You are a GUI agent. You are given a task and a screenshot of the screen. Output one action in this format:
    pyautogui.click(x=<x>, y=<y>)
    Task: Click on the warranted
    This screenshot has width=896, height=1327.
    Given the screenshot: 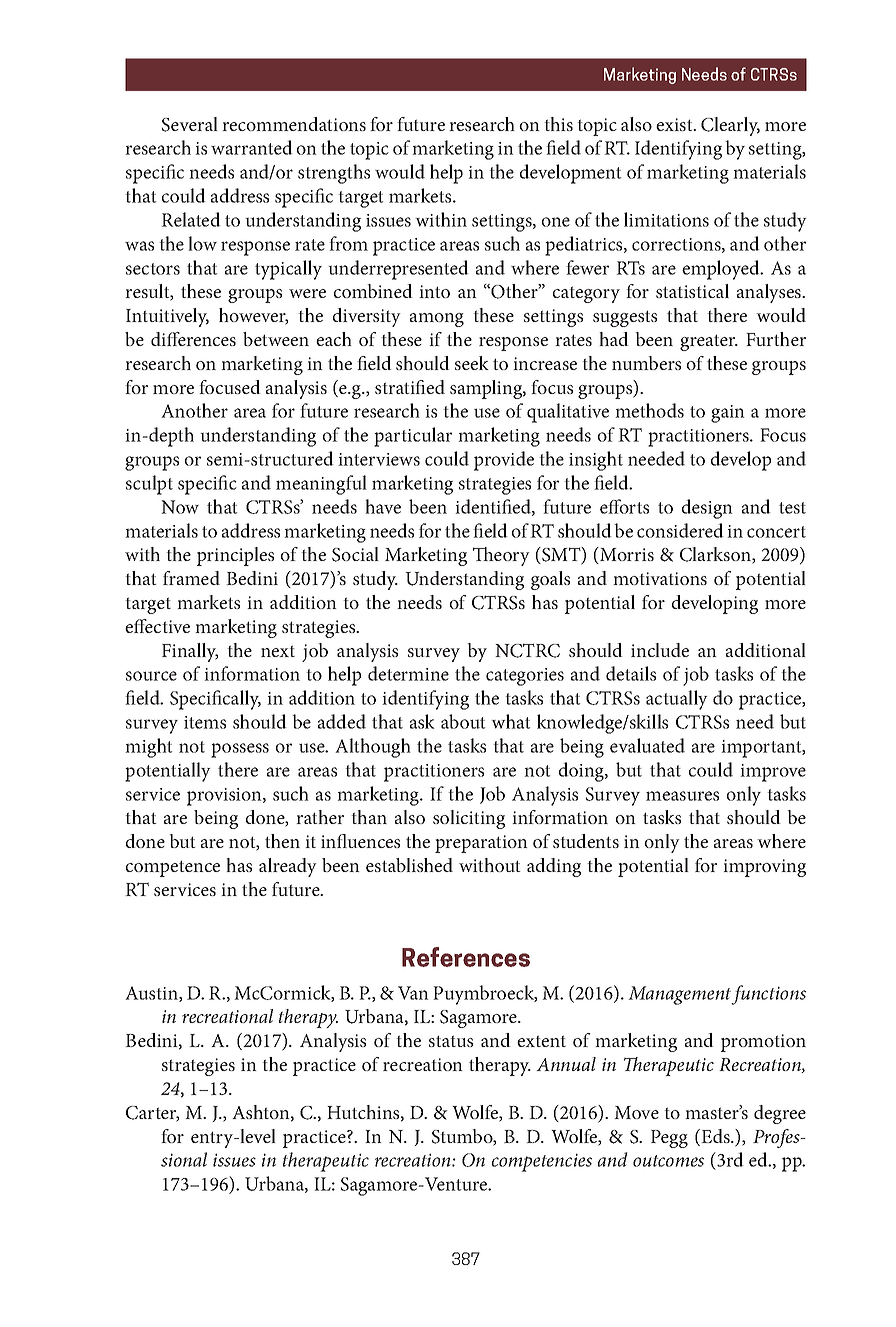 What is the action you would take?
    pyautogui.click(x=252, y=147)
